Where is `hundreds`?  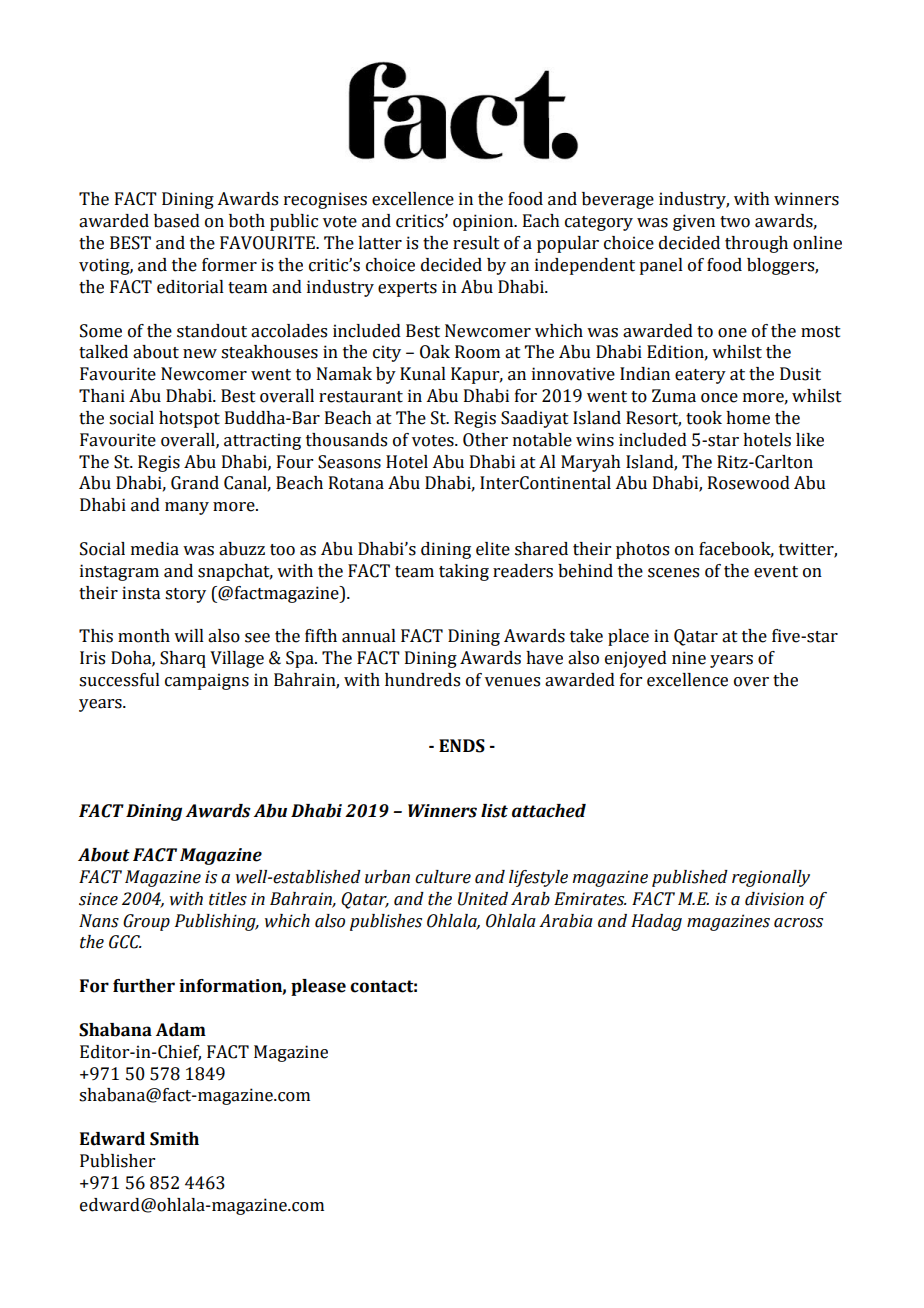 hundreds is located at coordinates (422, 680).
